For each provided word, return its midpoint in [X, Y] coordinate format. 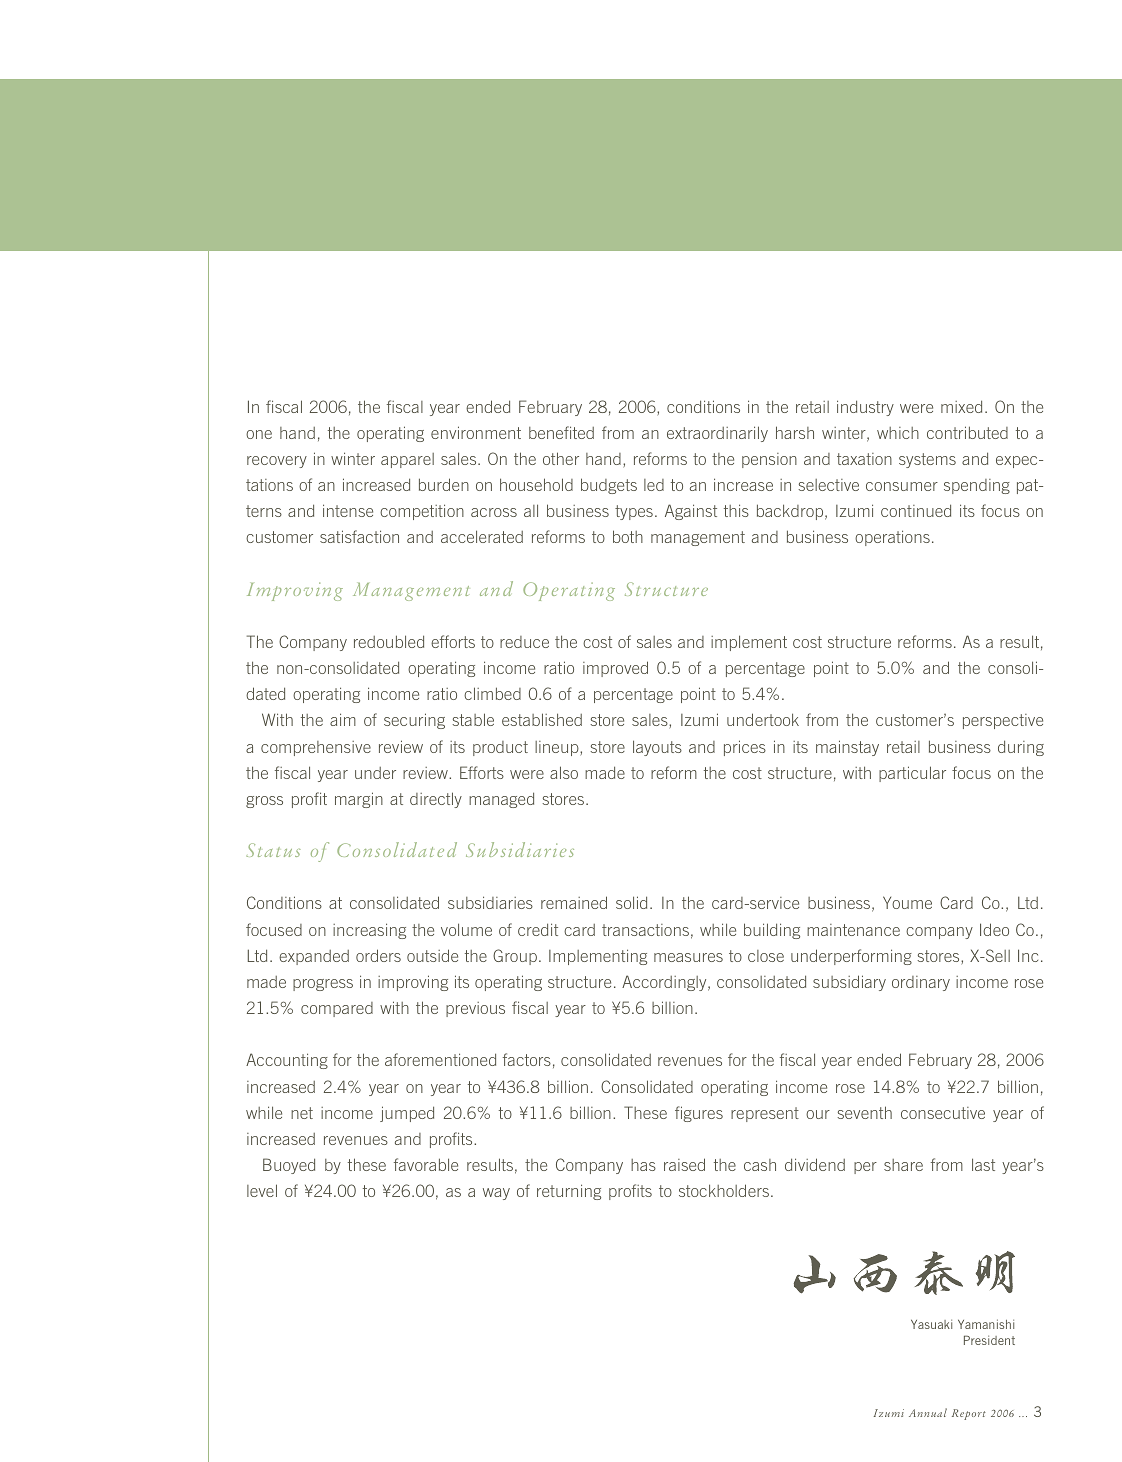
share [903, 1165]
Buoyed [289, 1166]
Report [969, 1414]
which [898, 433]
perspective [1003, 721]
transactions [645, 930]
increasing [369, 931]
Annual [928, 1412]
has [643, 1165]
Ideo [994, 929]
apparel [407, 460]
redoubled [389, 641]
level [262, 1190]
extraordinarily [717, 434]
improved [615, 669]
